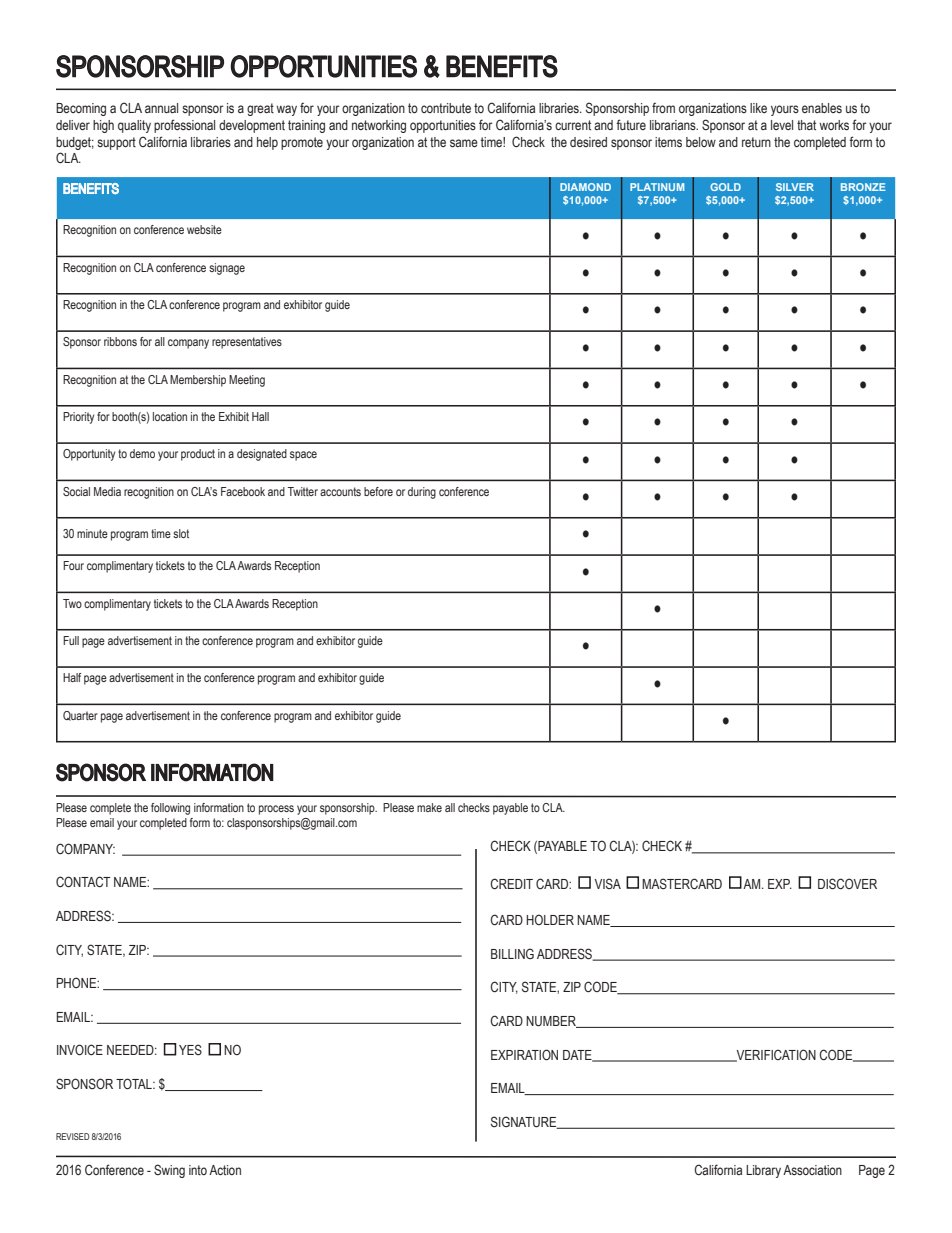 This page has height=1233, width=952. What do you see at coordinates (847, 884) in the page?
I see `DISCOVER` at bounding box center [847, 884].
